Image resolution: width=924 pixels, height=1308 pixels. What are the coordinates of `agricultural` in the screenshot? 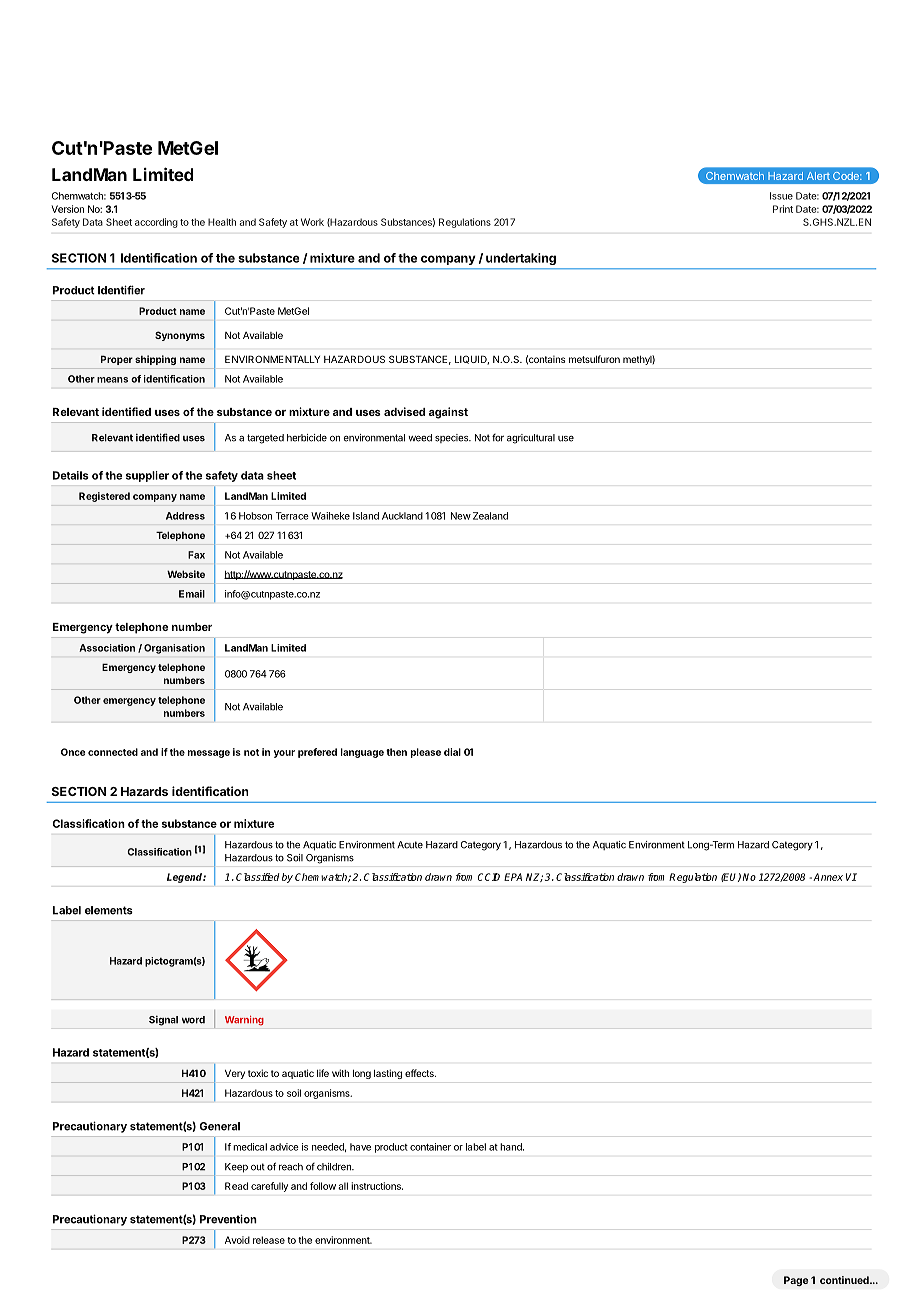 It's located at (531, 439).
